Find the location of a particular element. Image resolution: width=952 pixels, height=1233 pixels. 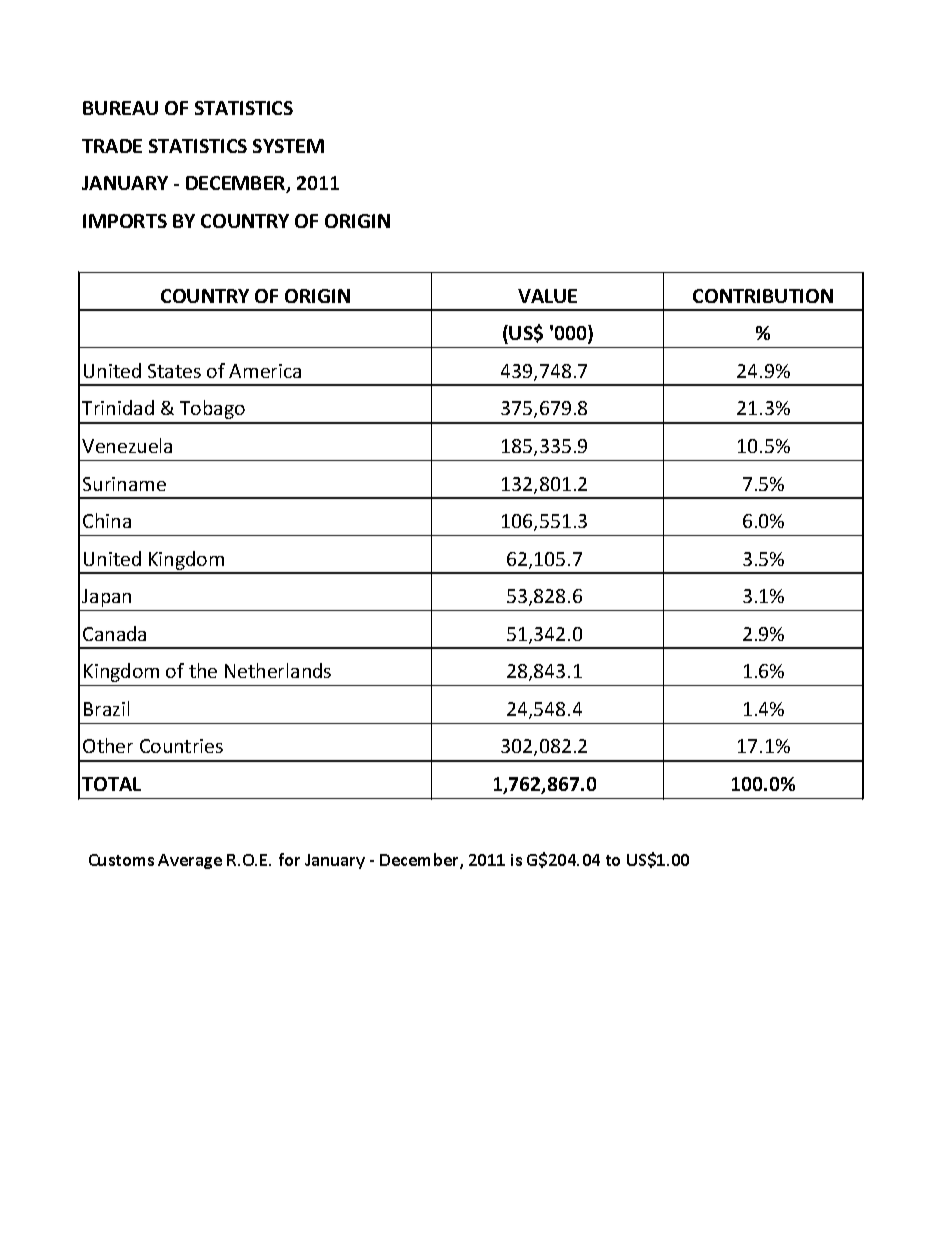

America is located at coordinates (265, 371).
